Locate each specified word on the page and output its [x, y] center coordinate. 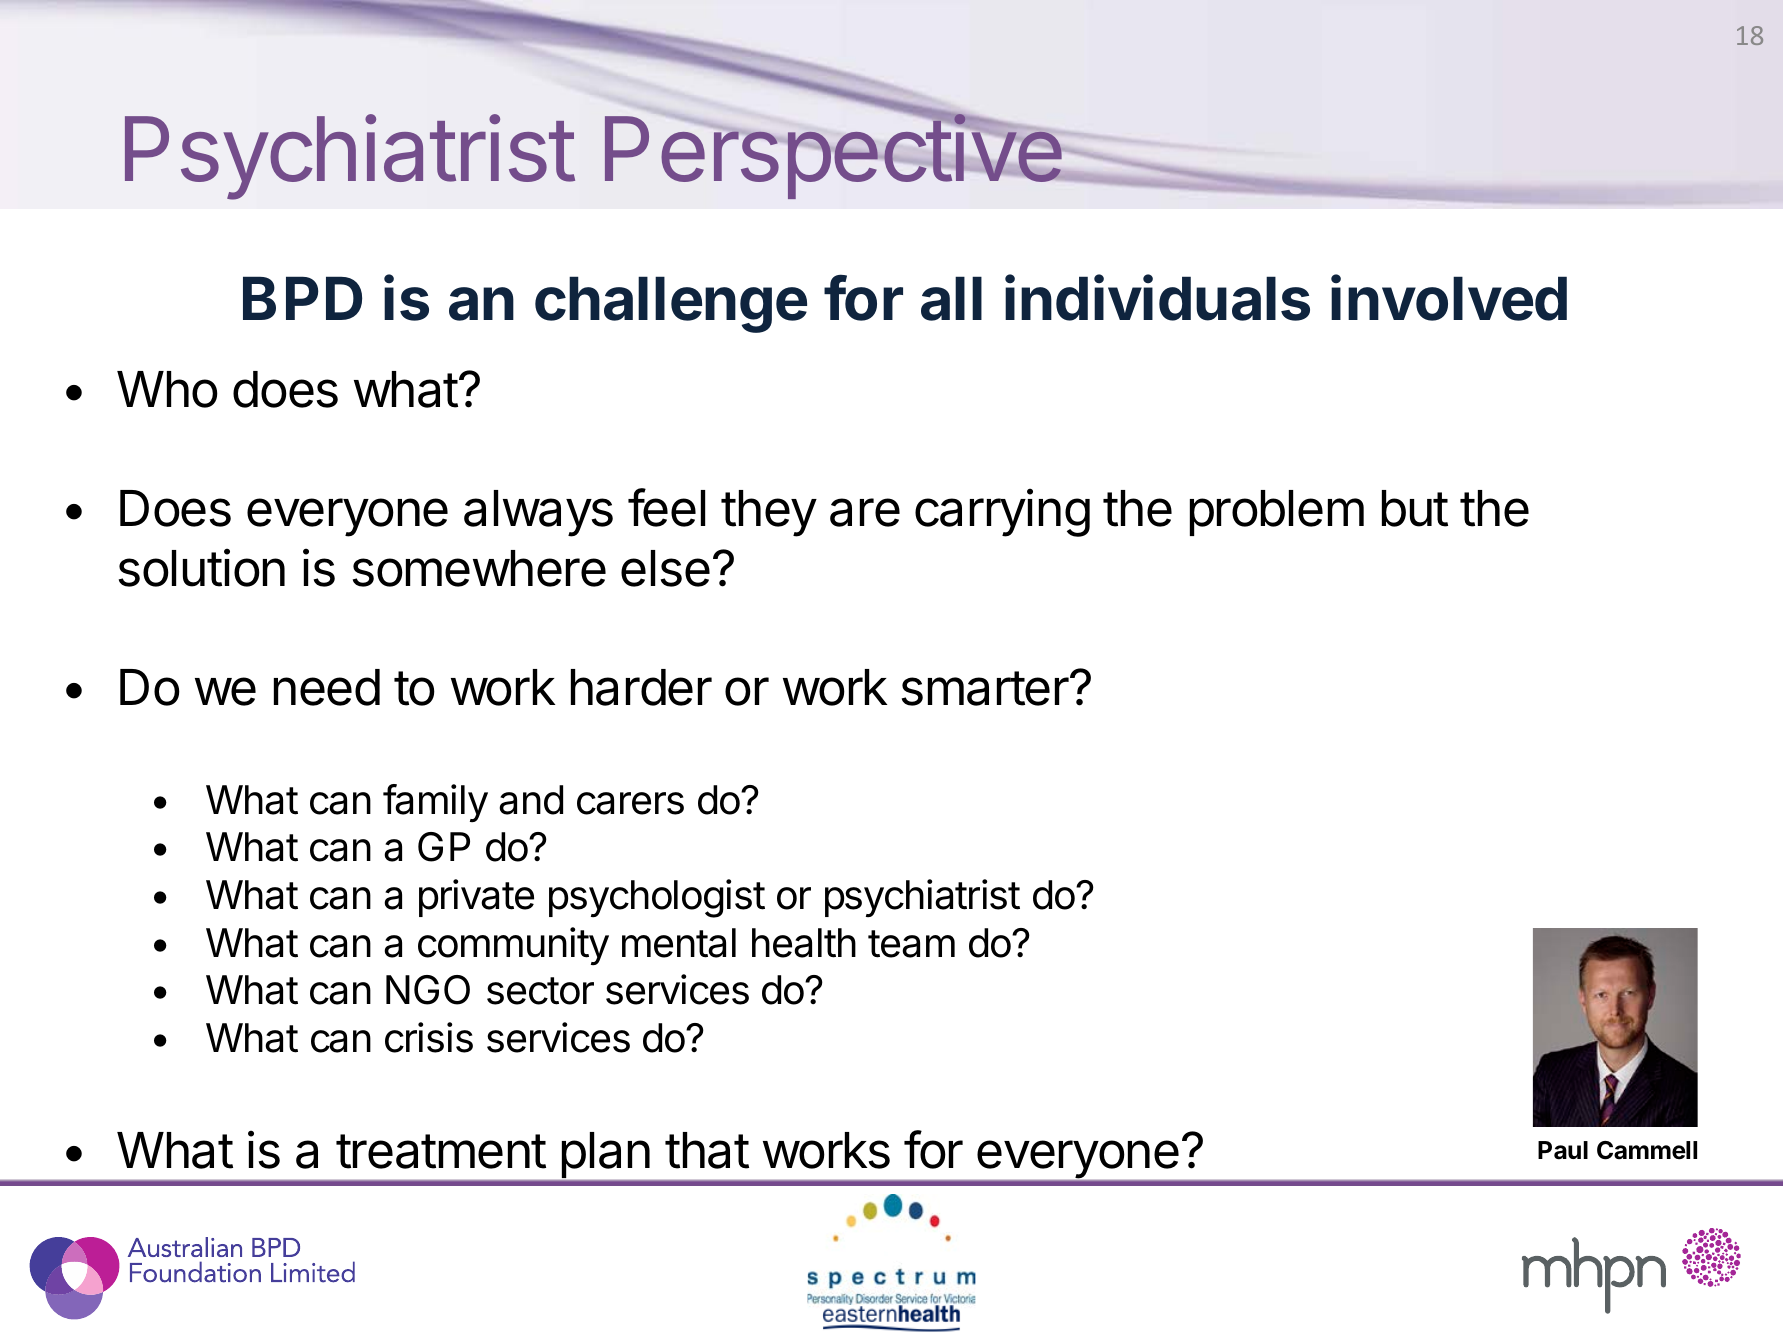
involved [1449, 298]
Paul [1563, 1150]
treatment [441, 1151]
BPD [302, 298]
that [707, 1150]
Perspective [834, 157]
